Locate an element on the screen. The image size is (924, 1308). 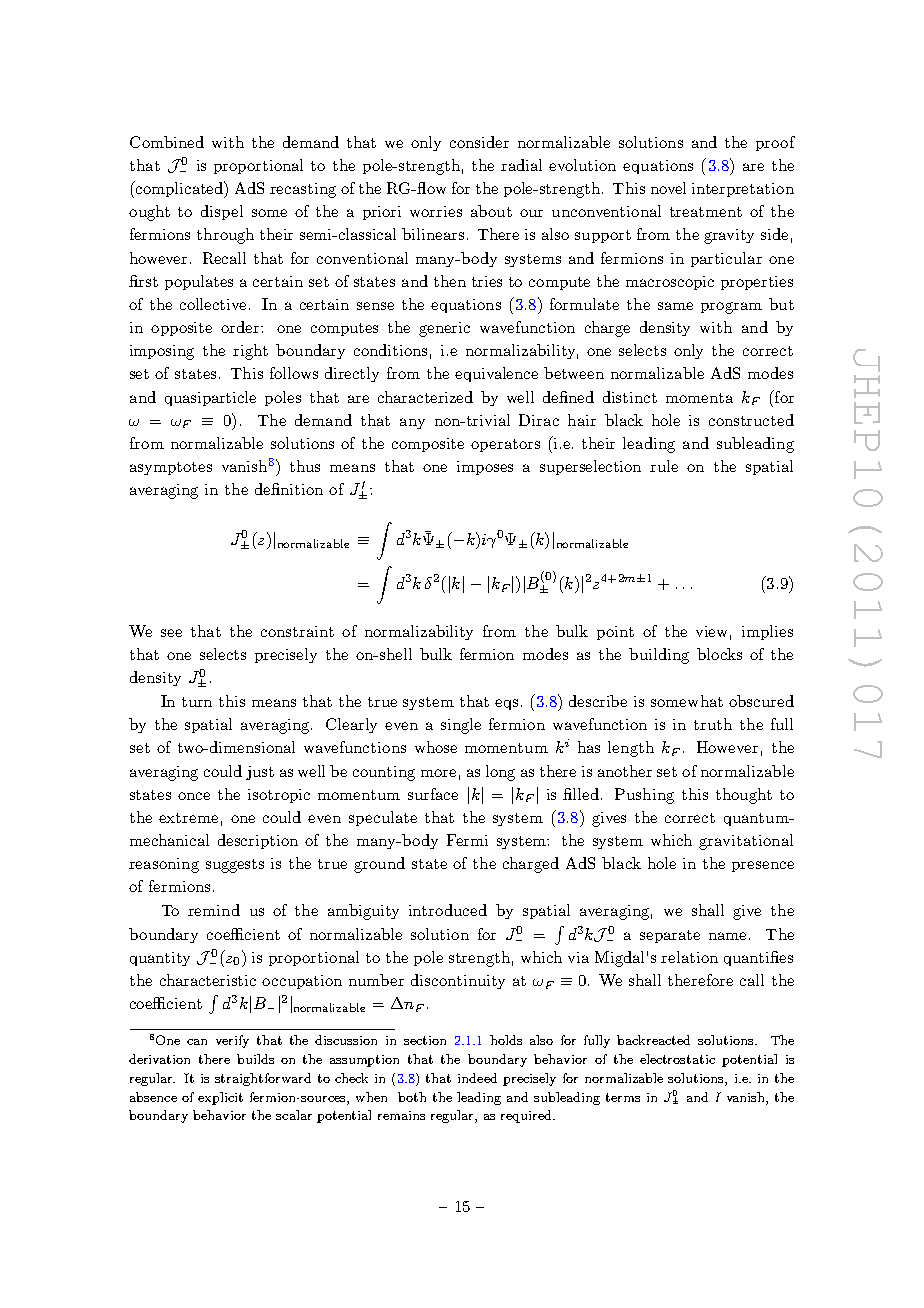
explicit is located at coordinates (220, 1098).
